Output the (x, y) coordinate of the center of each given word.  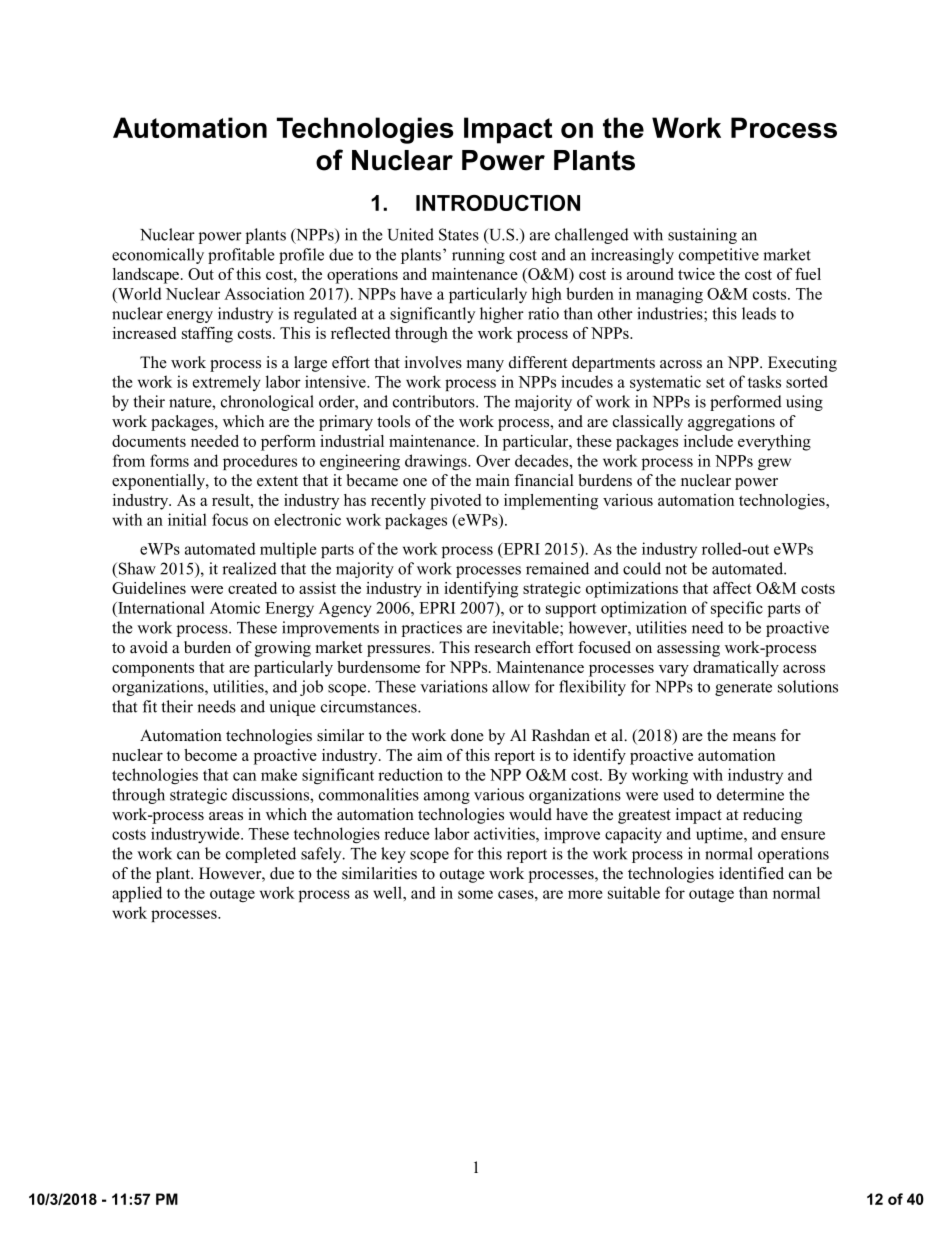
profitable (241, 256)
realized (249, 568)
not (676, 569)
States (459, 234)
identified (751, 873)
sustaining (702, 236)
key (393, 855)
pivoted (455, 502)
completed (261, 855)
